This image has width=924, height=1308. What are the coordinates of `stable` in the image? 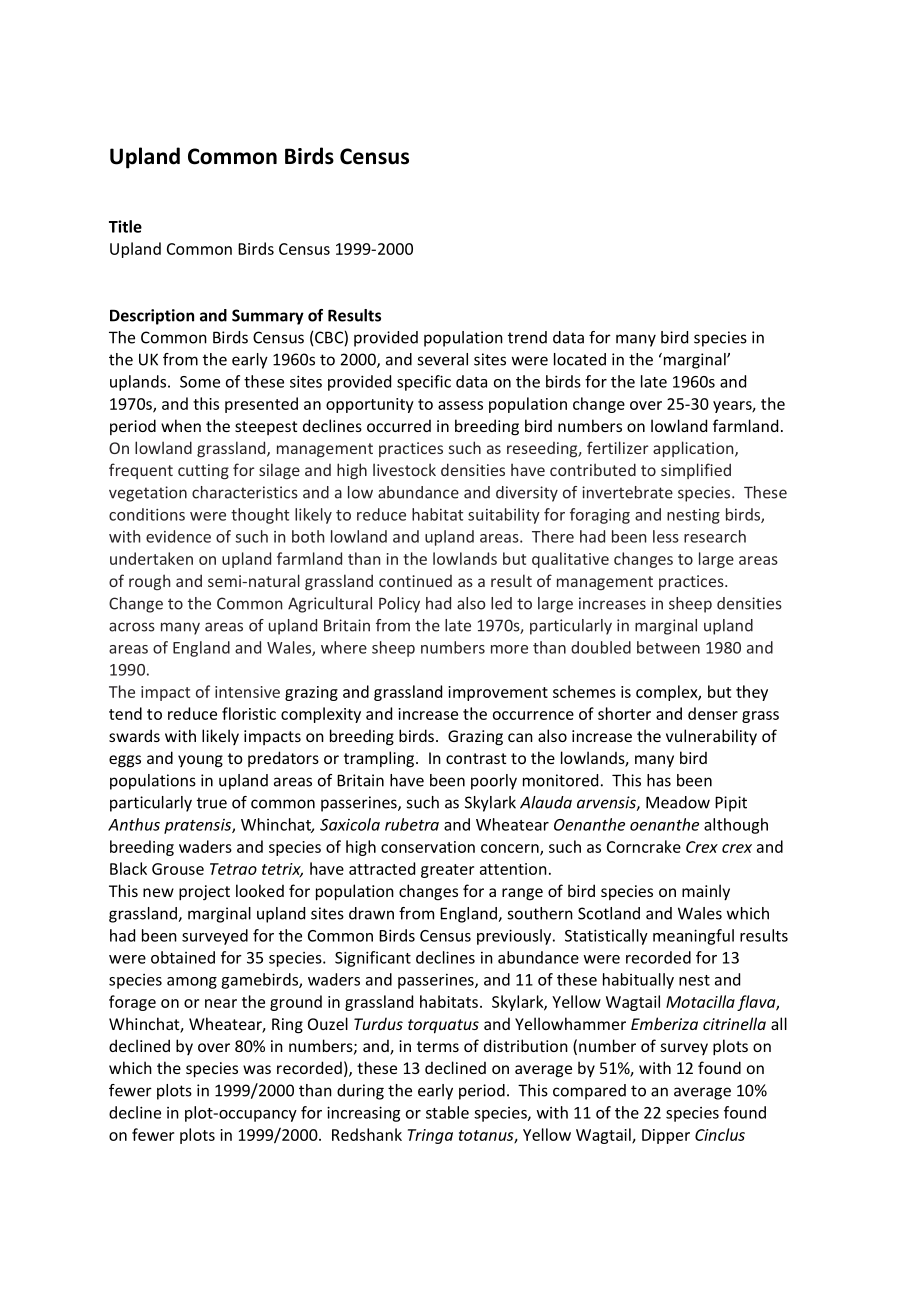 It's located at (447, 1112).
